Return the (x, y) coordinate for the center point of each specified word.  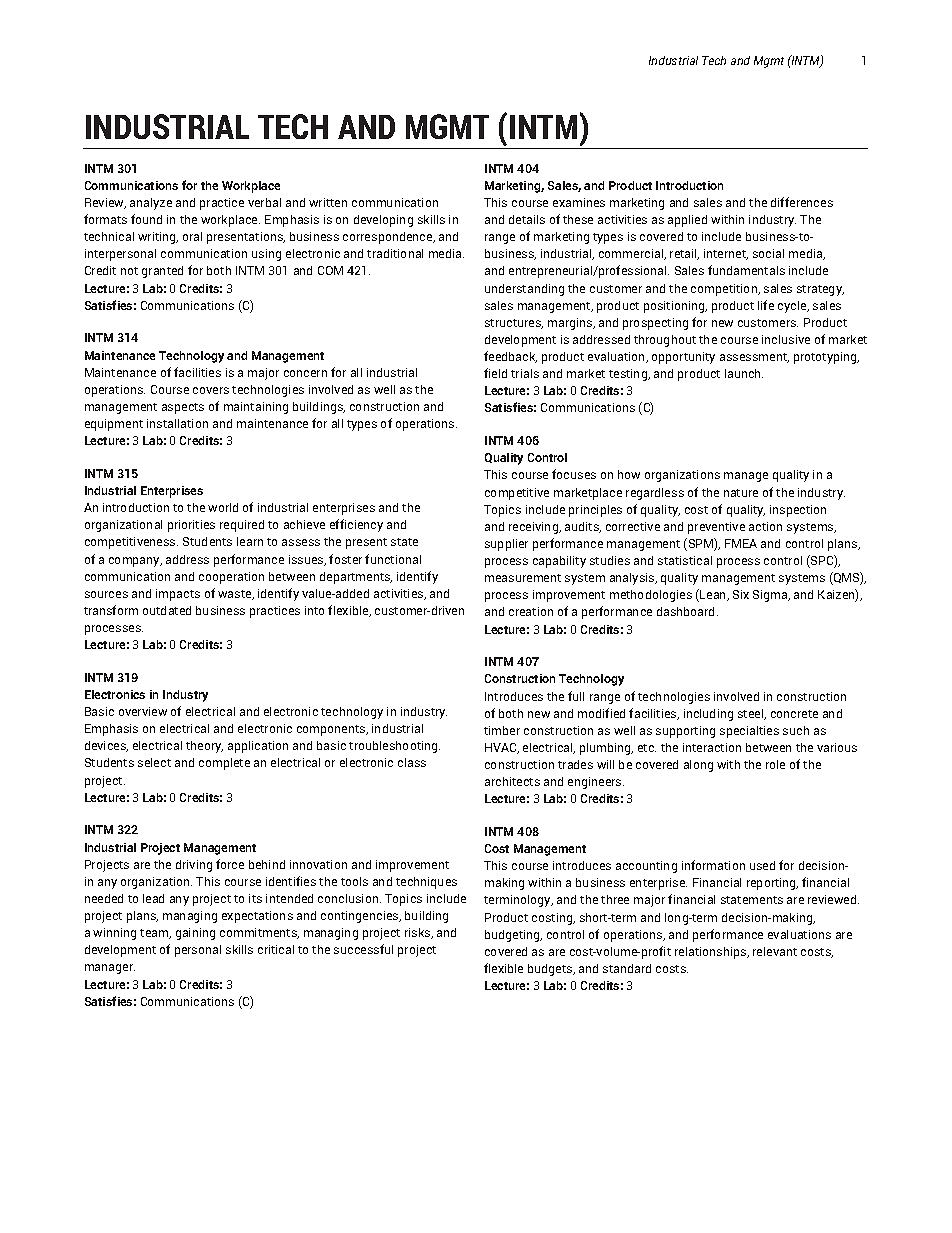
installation (177, 423)
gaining (195, 934)
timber (502, 730)
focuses (574, 474)
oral (192, 236)
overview (143, 711)
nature (741, 493)
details (527, 219)
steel (752, 714)
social (768, 253)
